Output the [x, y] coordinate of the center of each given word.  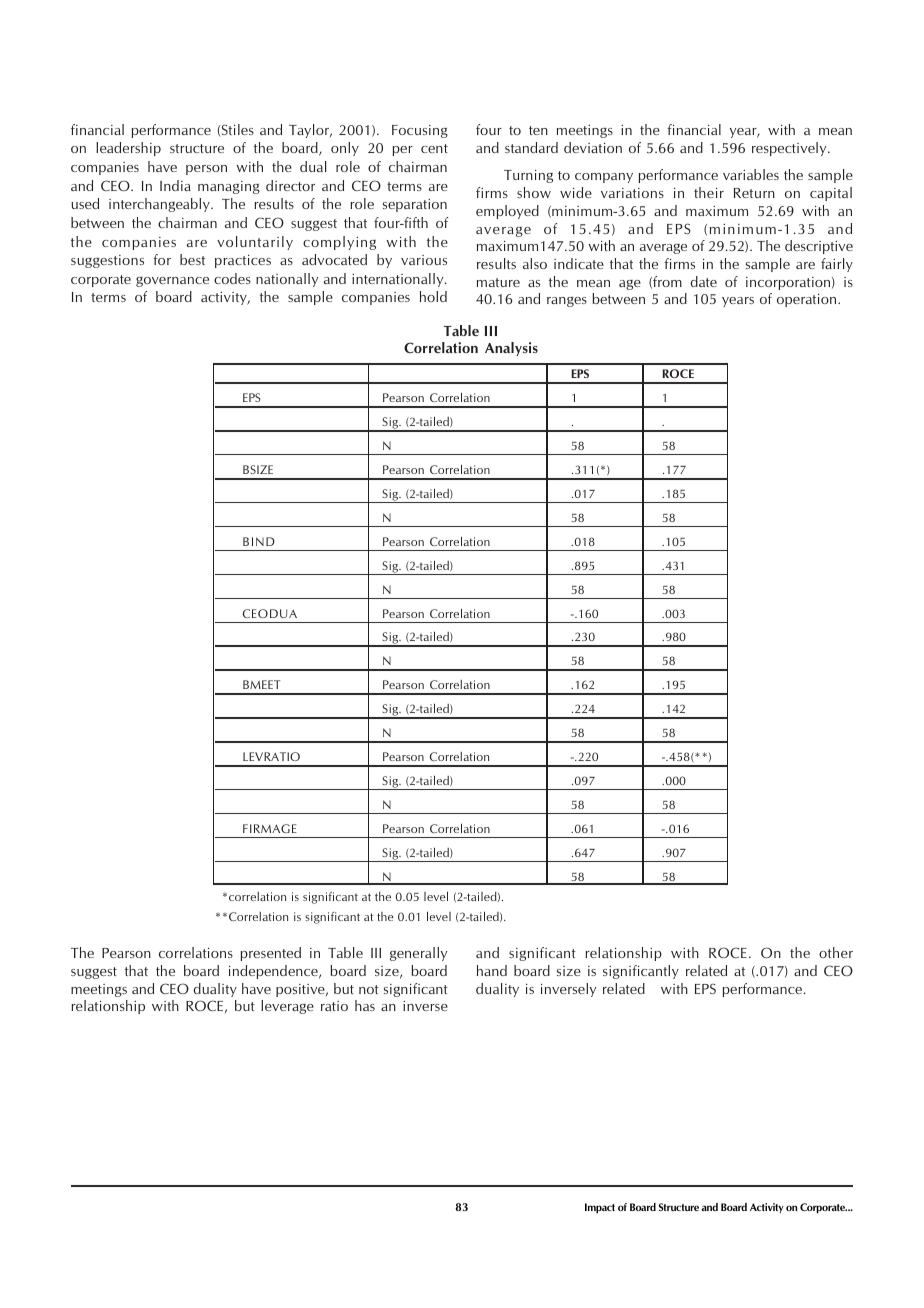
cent [434, 148]
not [369, 989]
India [175, 185]
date [703, 281]
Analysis [511, 349]
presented [270, 954]
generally [418, 954]
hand [492, 970]
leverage [287, 1007]
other [836, 952]
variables [751, 174]
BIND [259, 541]
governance [172, 282]
